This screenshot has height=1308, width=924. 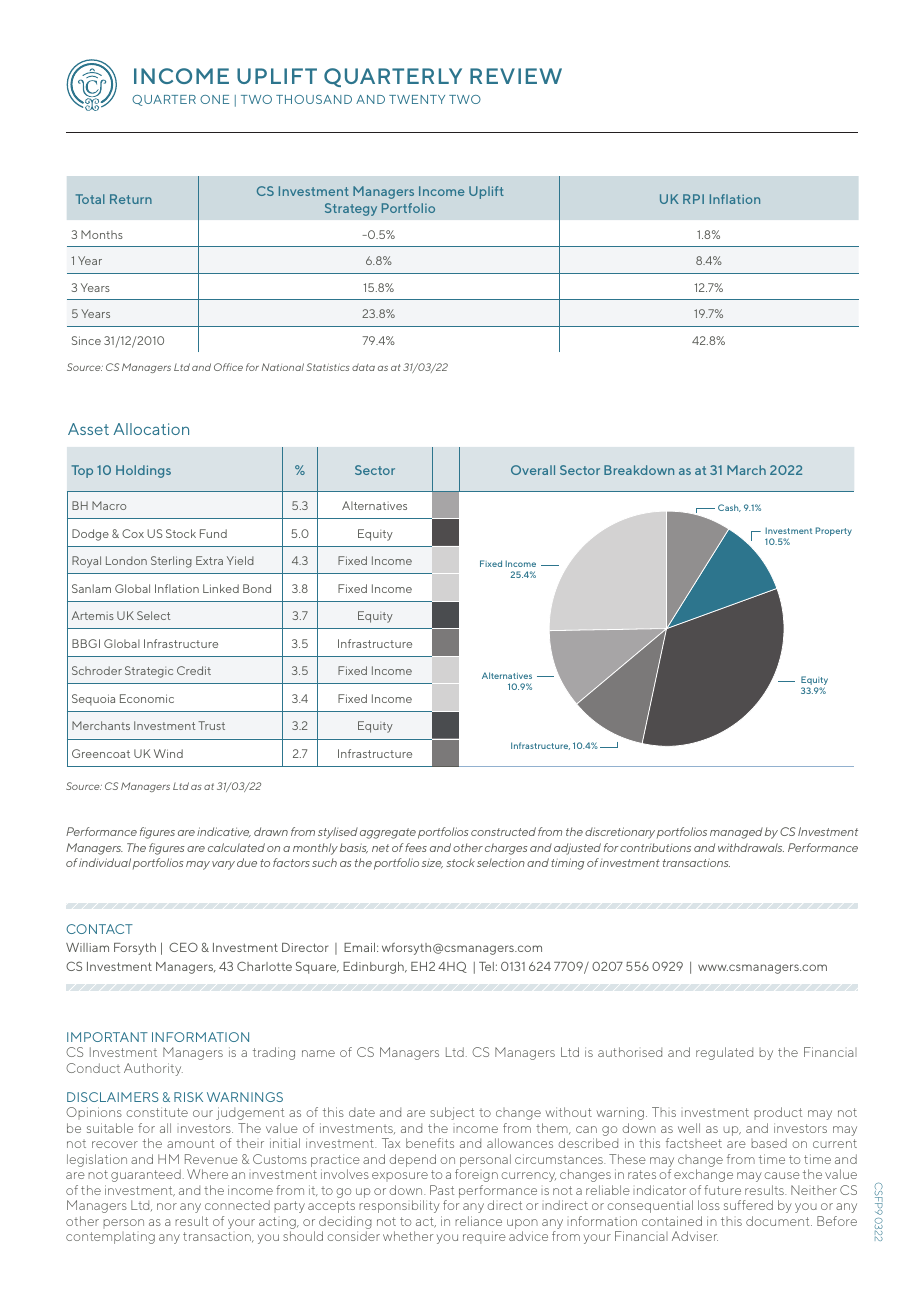 What do you see at coordinates (693, 199) in the screenshot?
I see `RPI` at bounding box center [693, 199].
